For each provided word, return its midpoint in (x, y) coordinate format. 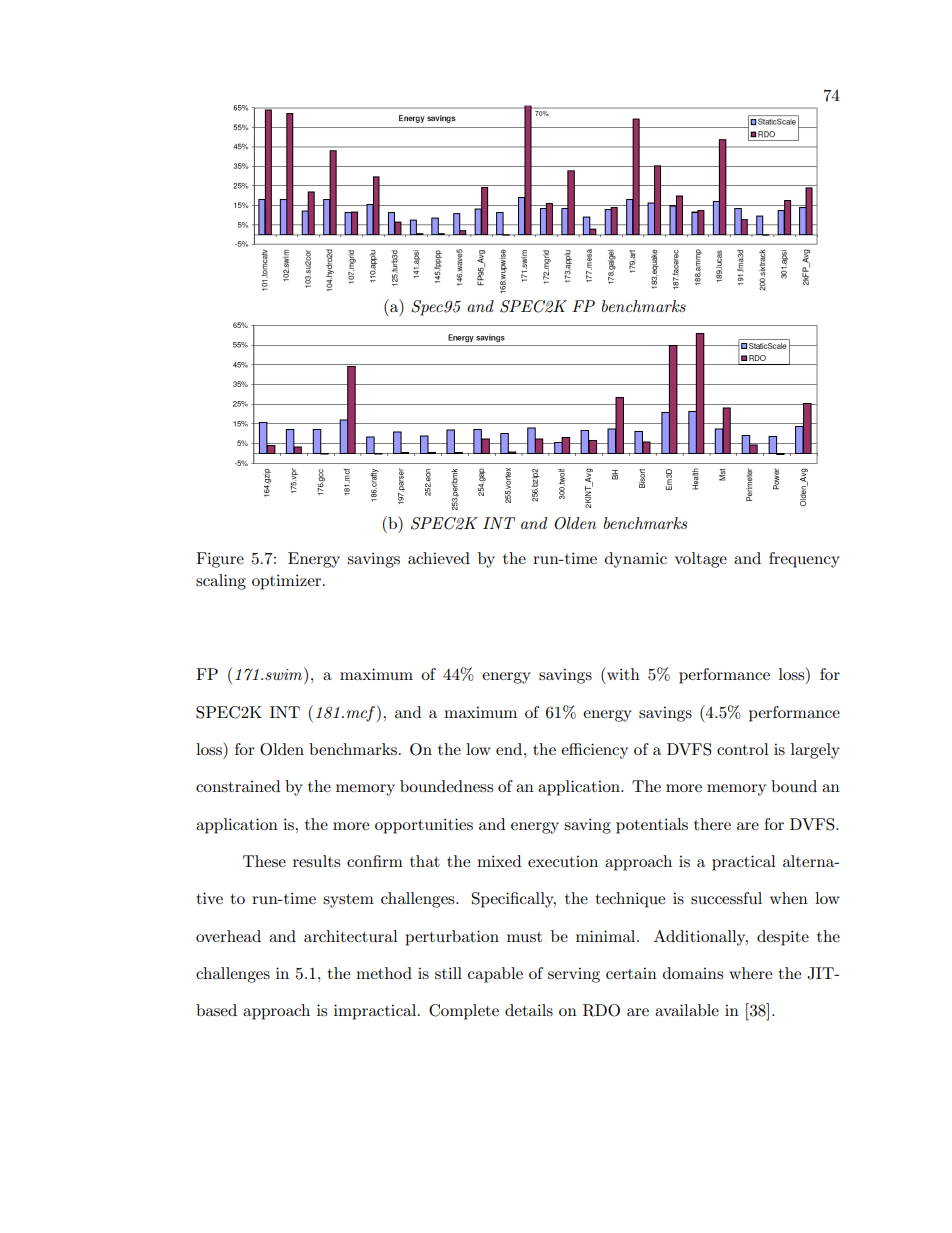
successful (726, 898)
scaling (221, 582)
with (622, 673)
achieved (439, 558)
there (712, 824)
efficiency (594, 751)
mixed (499, 861)
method (384, 973)
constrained (238, 786)
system (348, 901)
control (743, 749)
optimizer (288, 582)
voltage (701, 560)
